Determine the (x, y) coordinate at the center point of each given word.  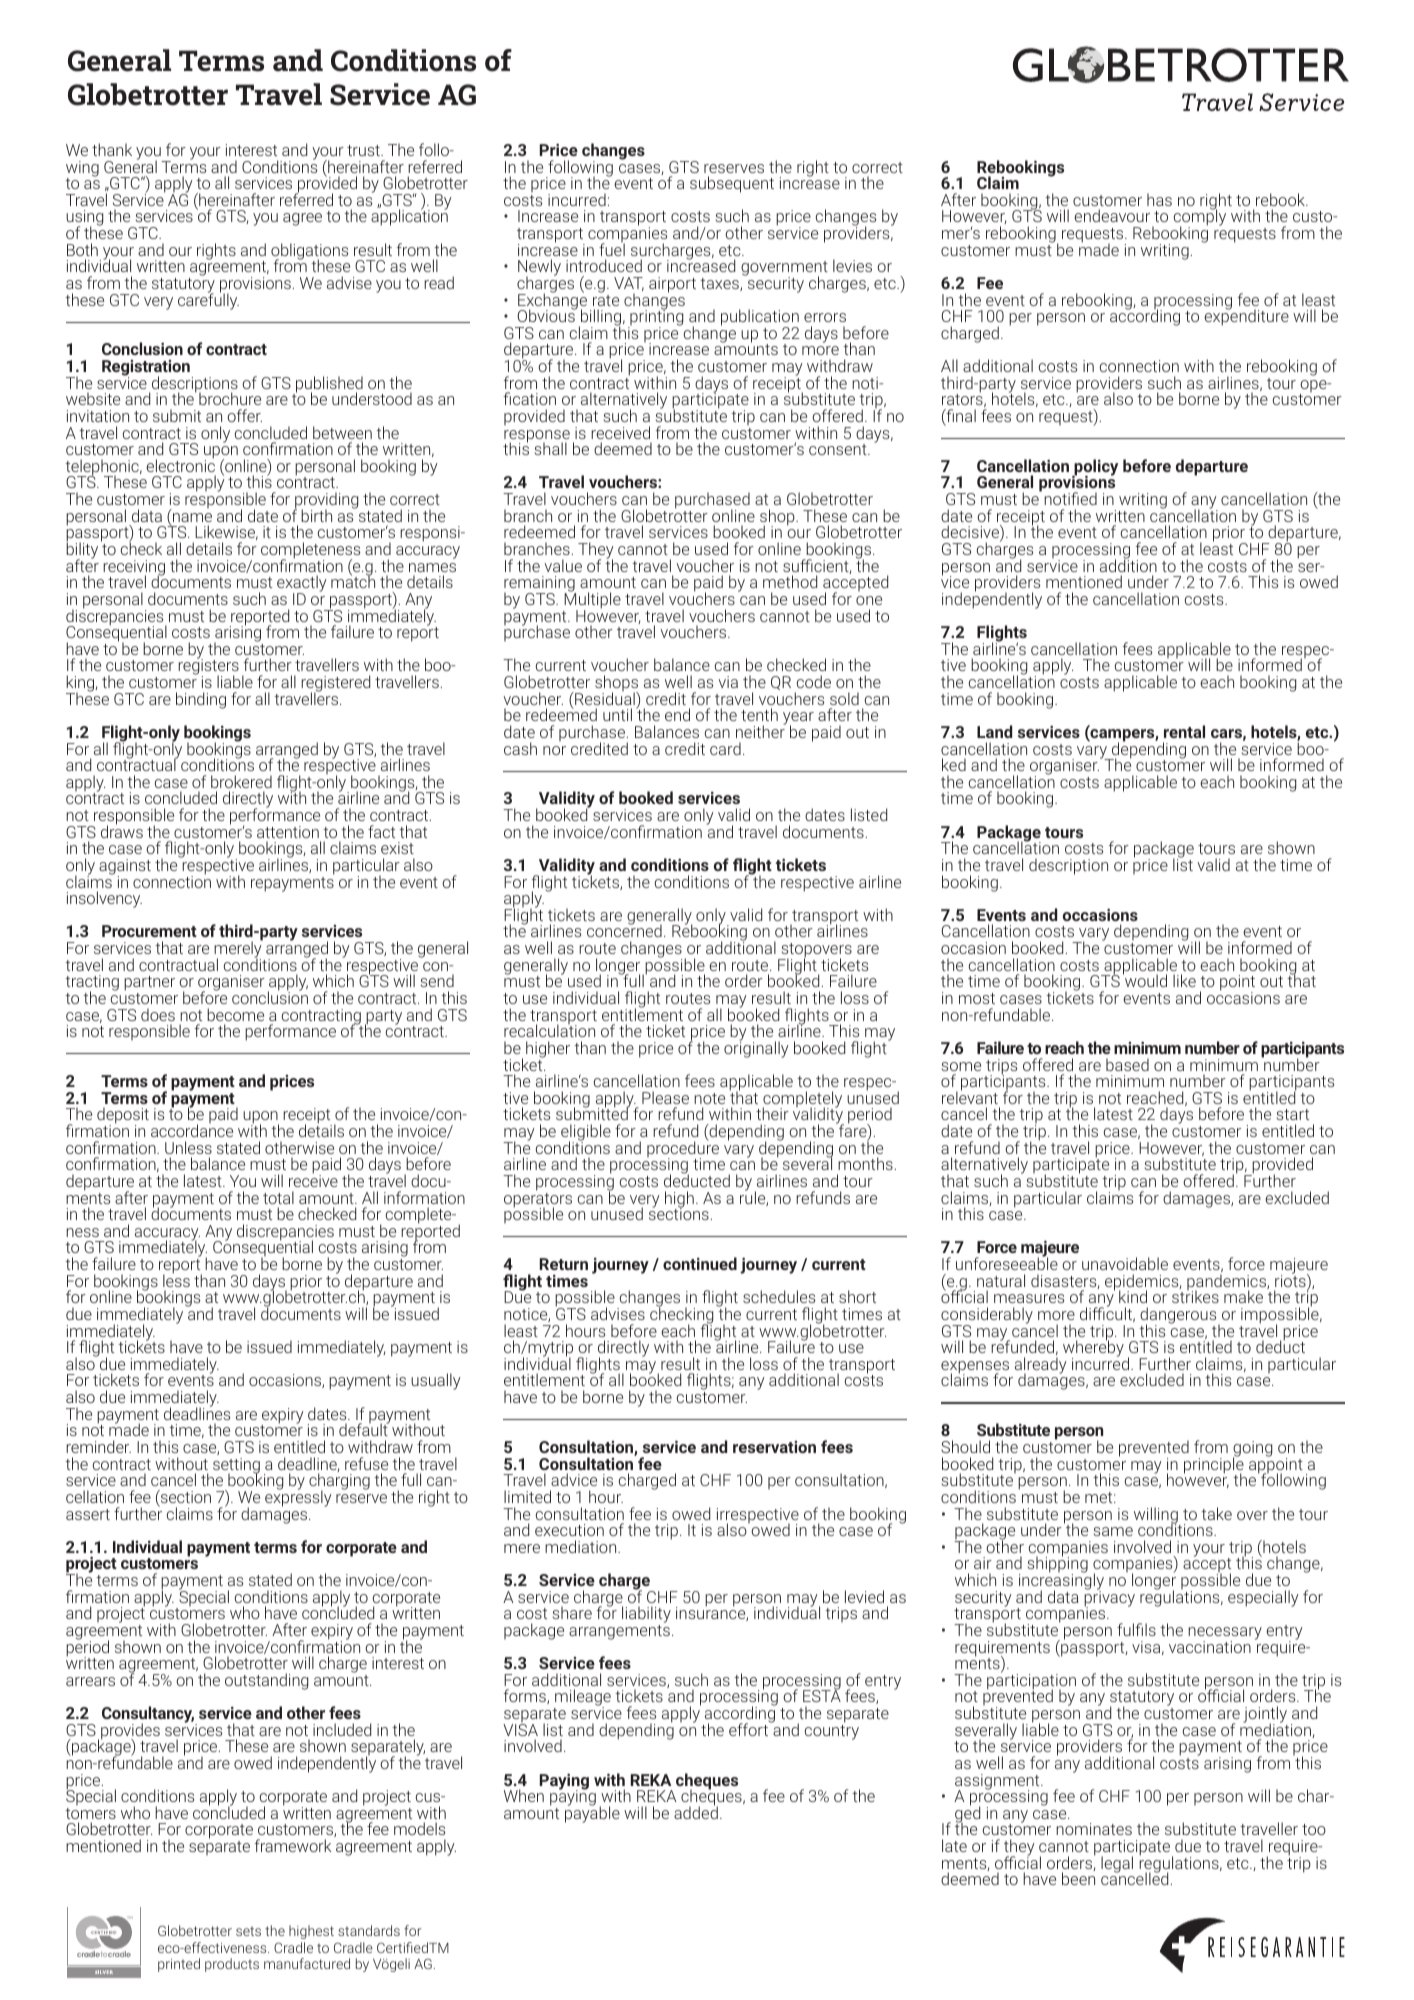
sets (248, 1931)
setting (236, 1467)
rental (1184, 731)
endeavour (1112, 215)
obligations (309, 252)
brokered (241, 781)
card (725, 748)
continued (700, 1263)
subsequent (732, 184)
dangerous (1179, 1316)
